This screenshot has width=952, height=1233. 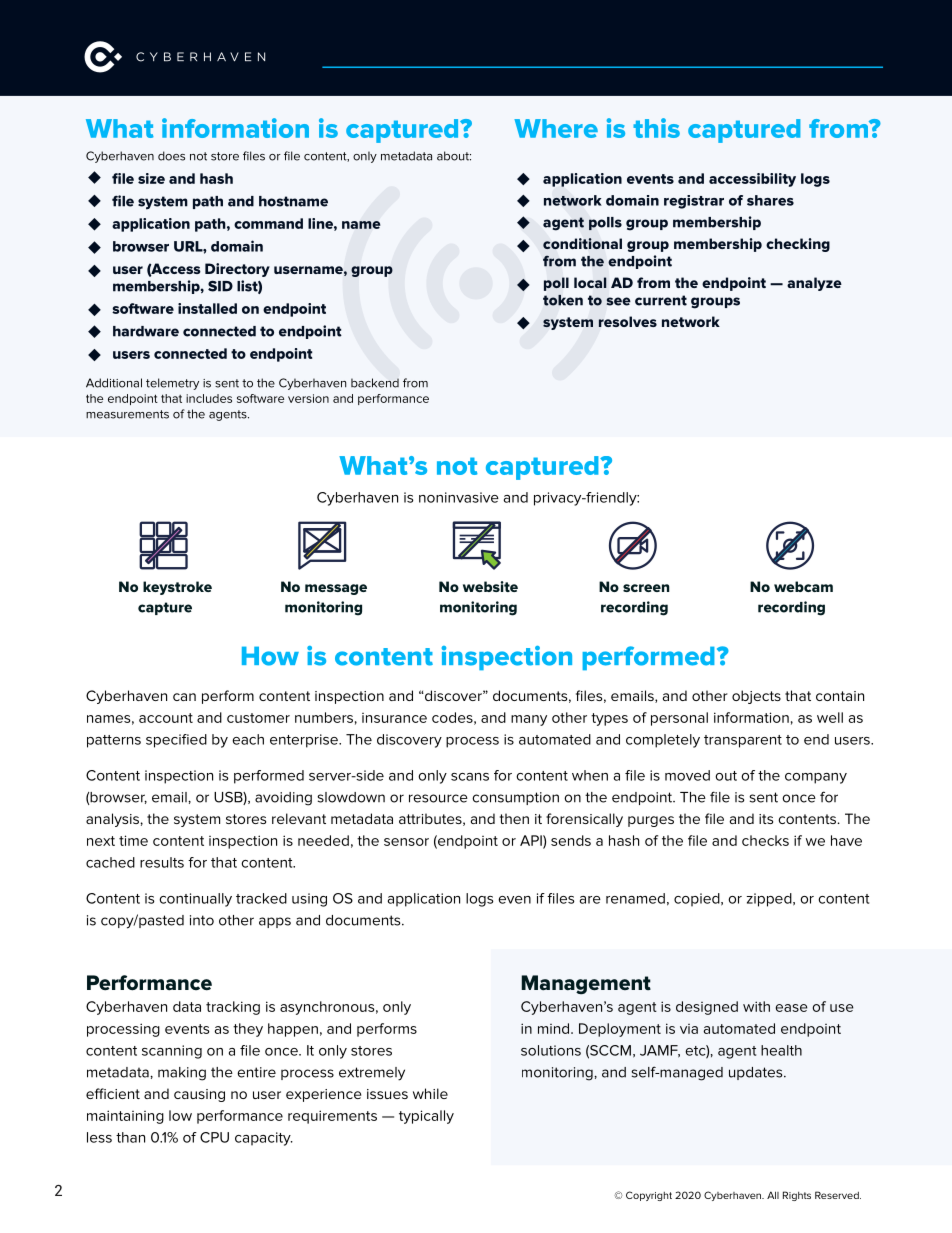 What do you see at coordinates (166, 718) in the screenshot?
I see `account` at bounding box center [166, 718].
